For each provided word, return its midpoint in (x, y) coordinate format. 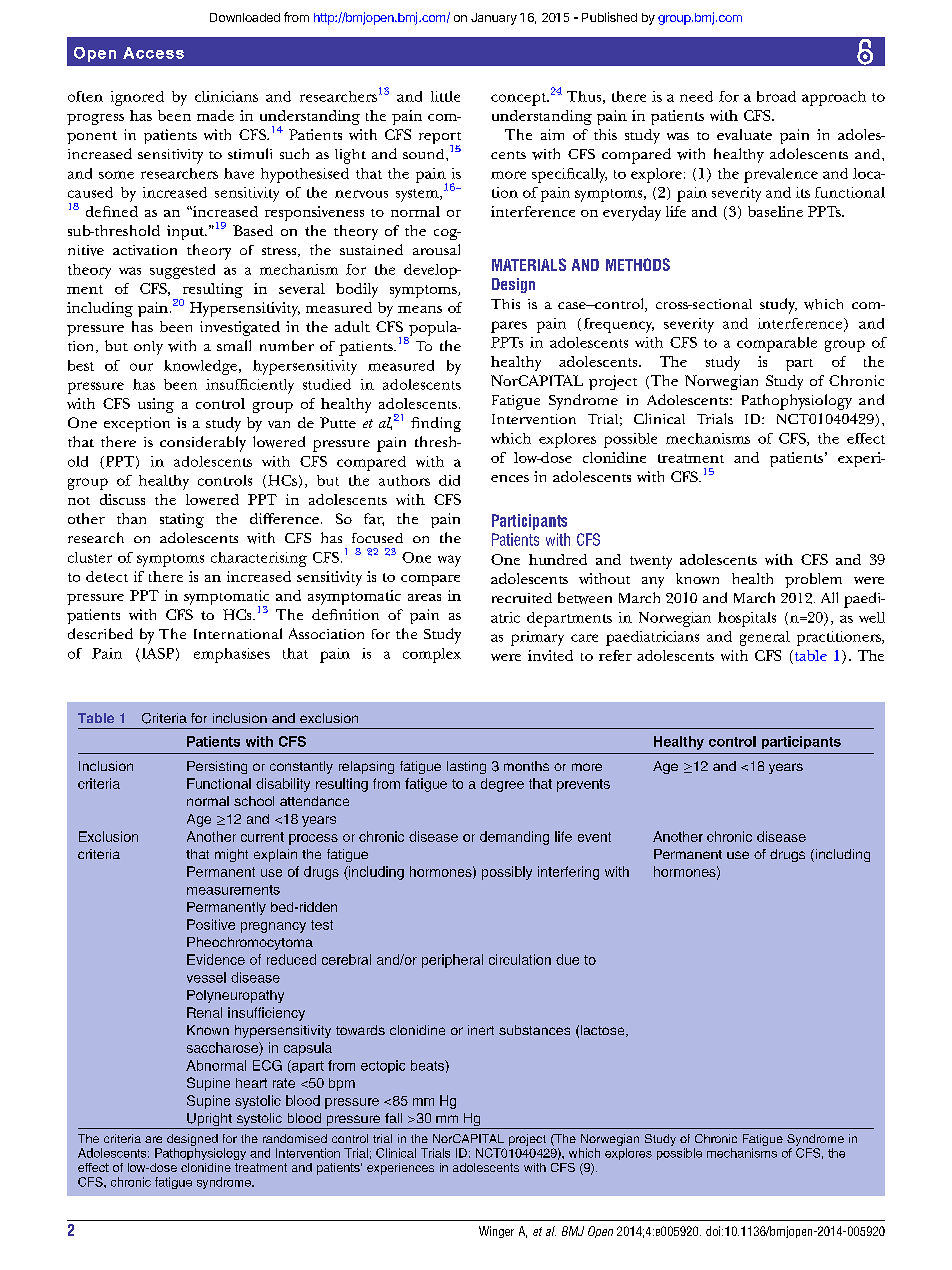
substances (534, 1030)
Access (153, 53)
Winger (496, 1232)
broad (776, 96)
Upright (209, 1121)
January (494, 19)
